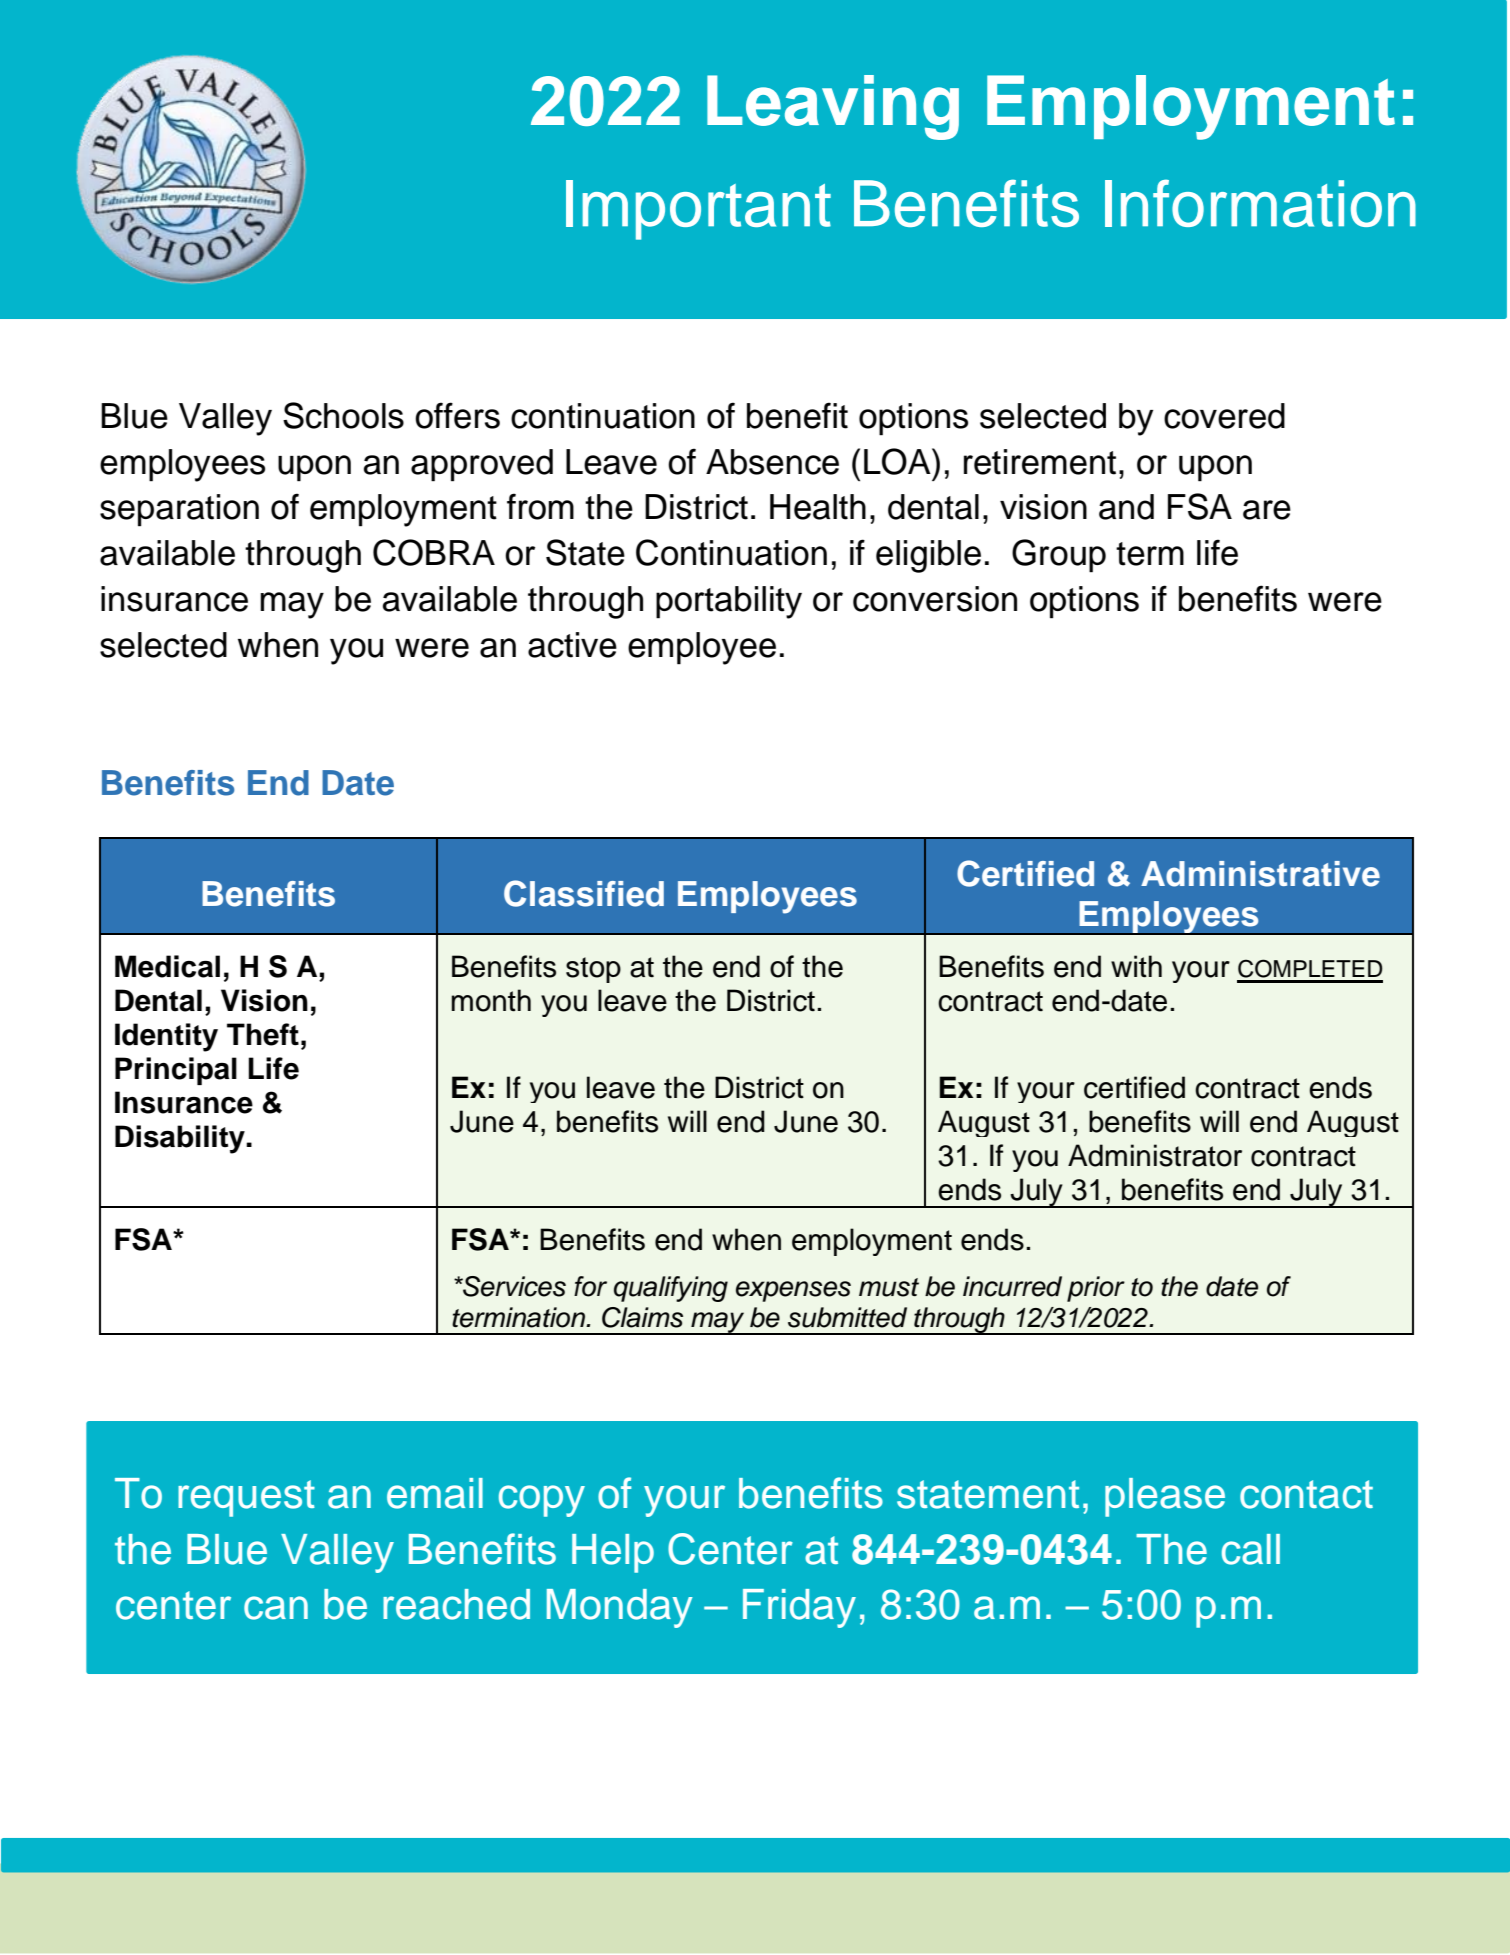 The width and height of the image is (1510, 1955). What do you see at coordinates (276, 1608) in the image?
I see `can` at bounding box center [276, 1608].
